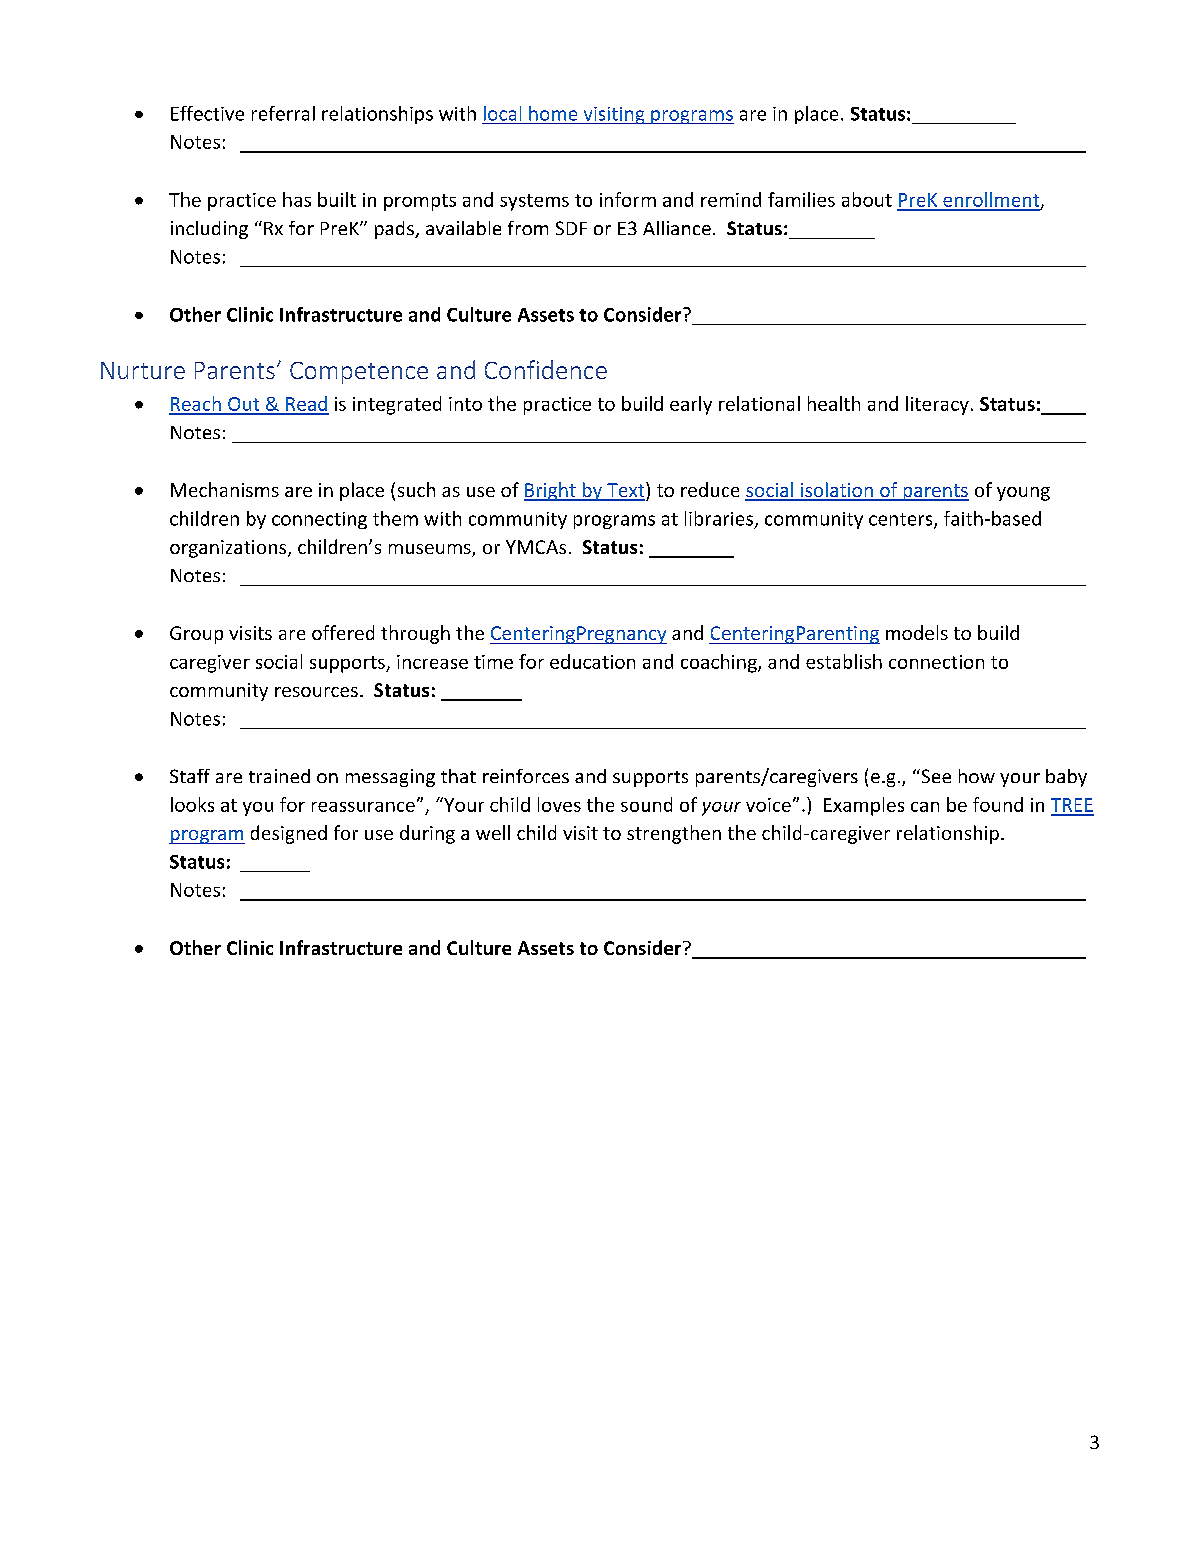 This screenshot has height=1552, width=1199. Describe the element at coordinates (283, 113) in the screenshot. I see `referral` at that location.
